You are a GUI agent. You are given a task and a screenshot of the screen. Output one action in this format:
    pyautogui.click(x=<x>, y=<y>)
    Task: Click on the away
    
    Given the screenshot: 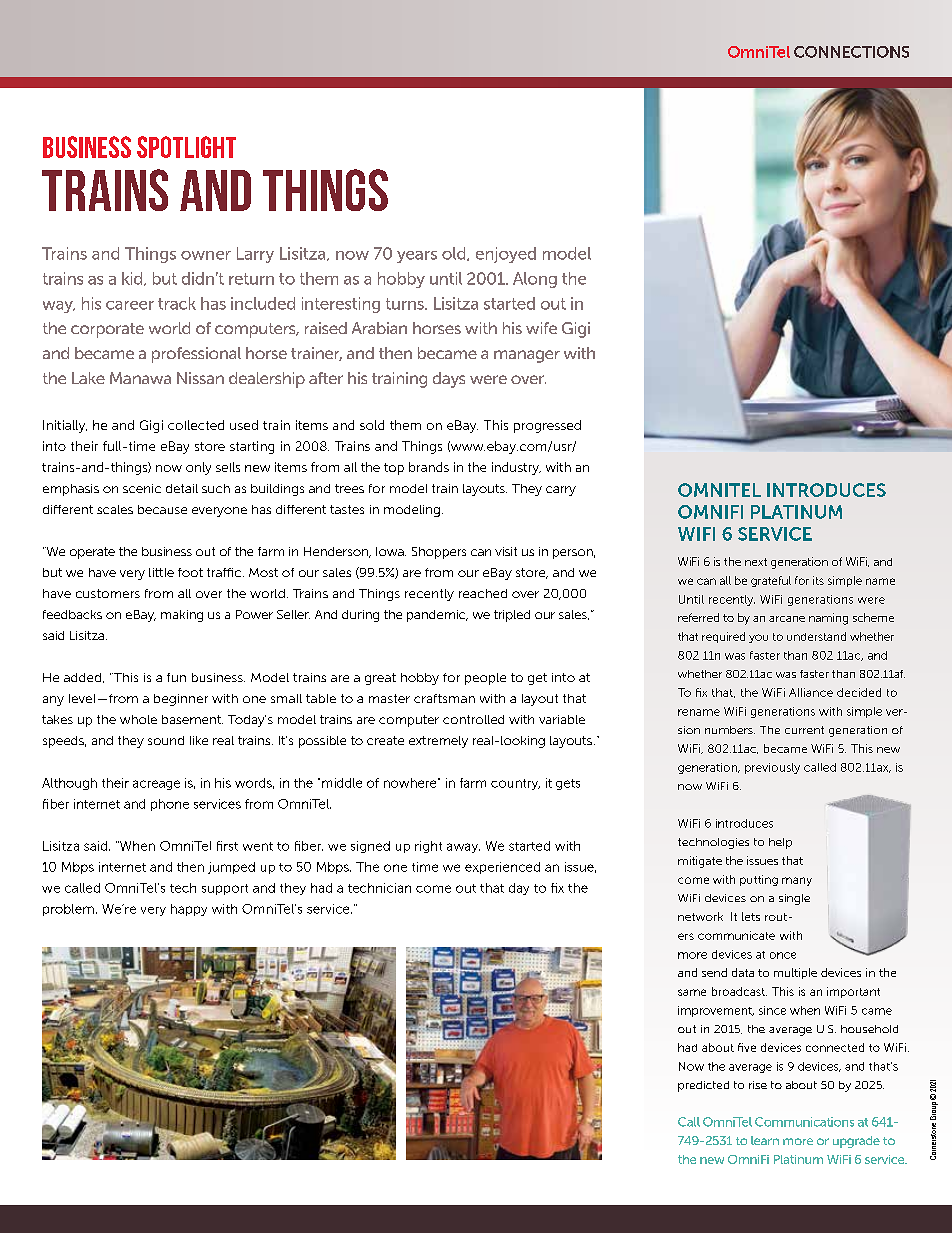 What is the action you would take?
    pyautogui.click(x=463, y=848)
